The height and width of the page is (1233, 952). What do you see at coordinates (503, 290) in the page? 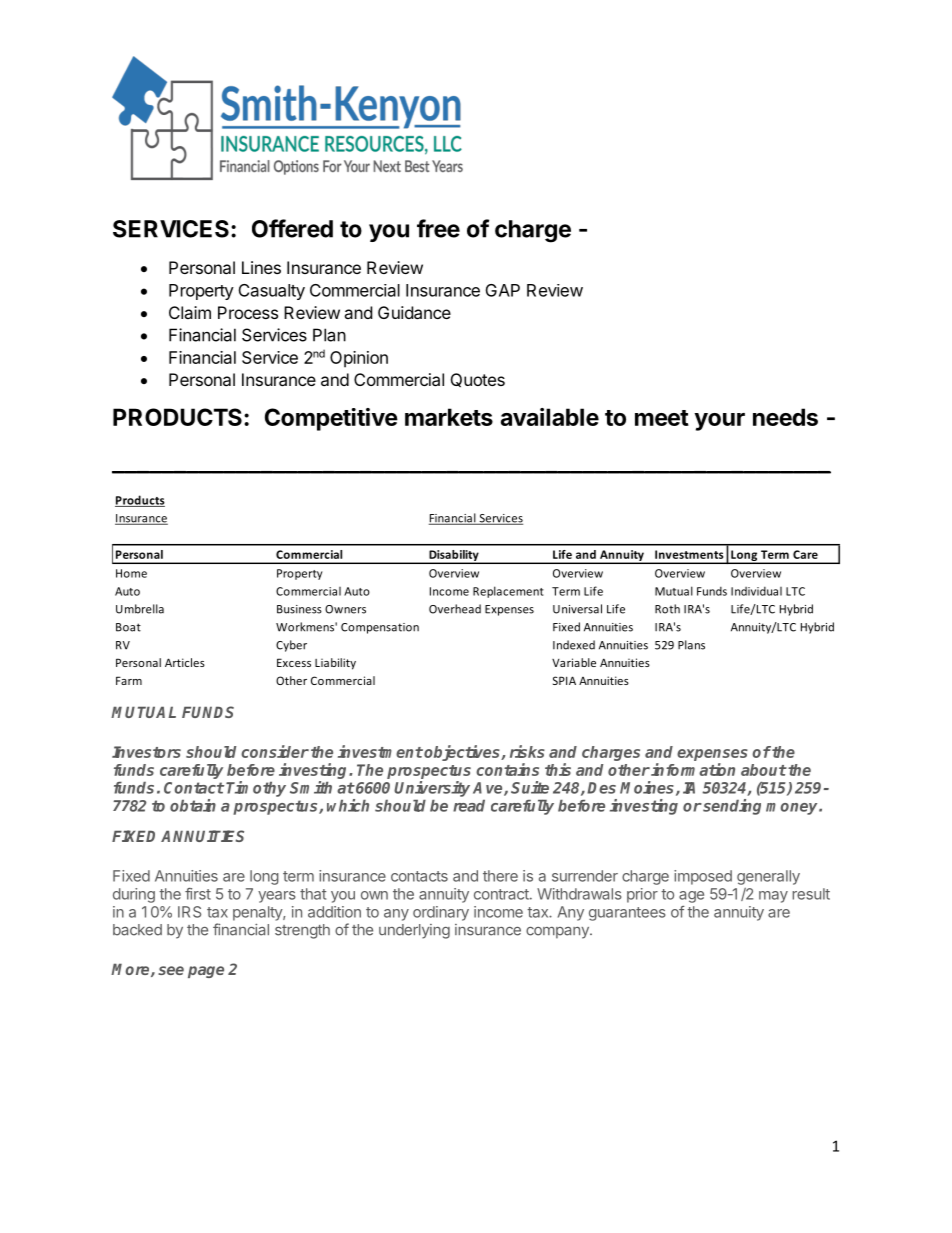
I see `GAP` at bounding box center [503, 290].
